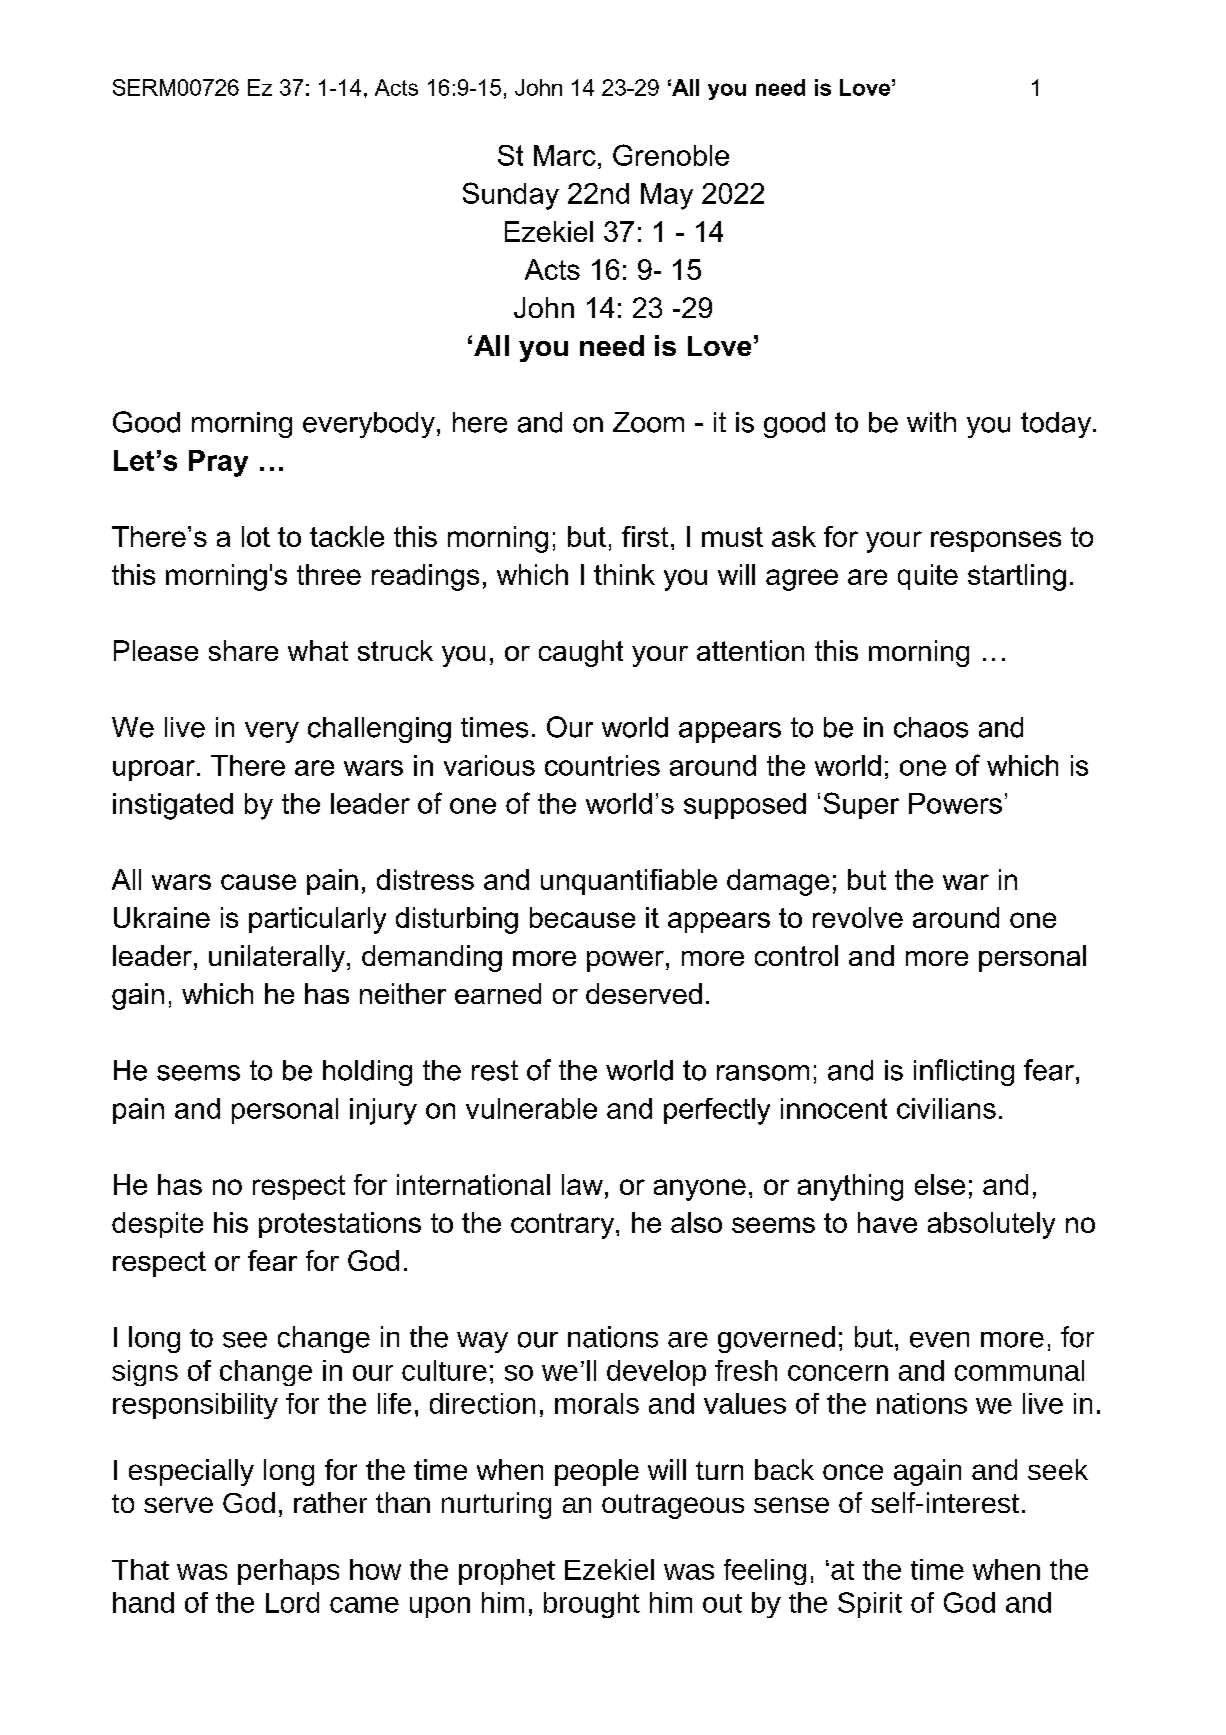 This screenshot has height=1735, width=1226. Describe the element at coordinates (340, 1225) in the screenshot. I see `protestations` at that location.
